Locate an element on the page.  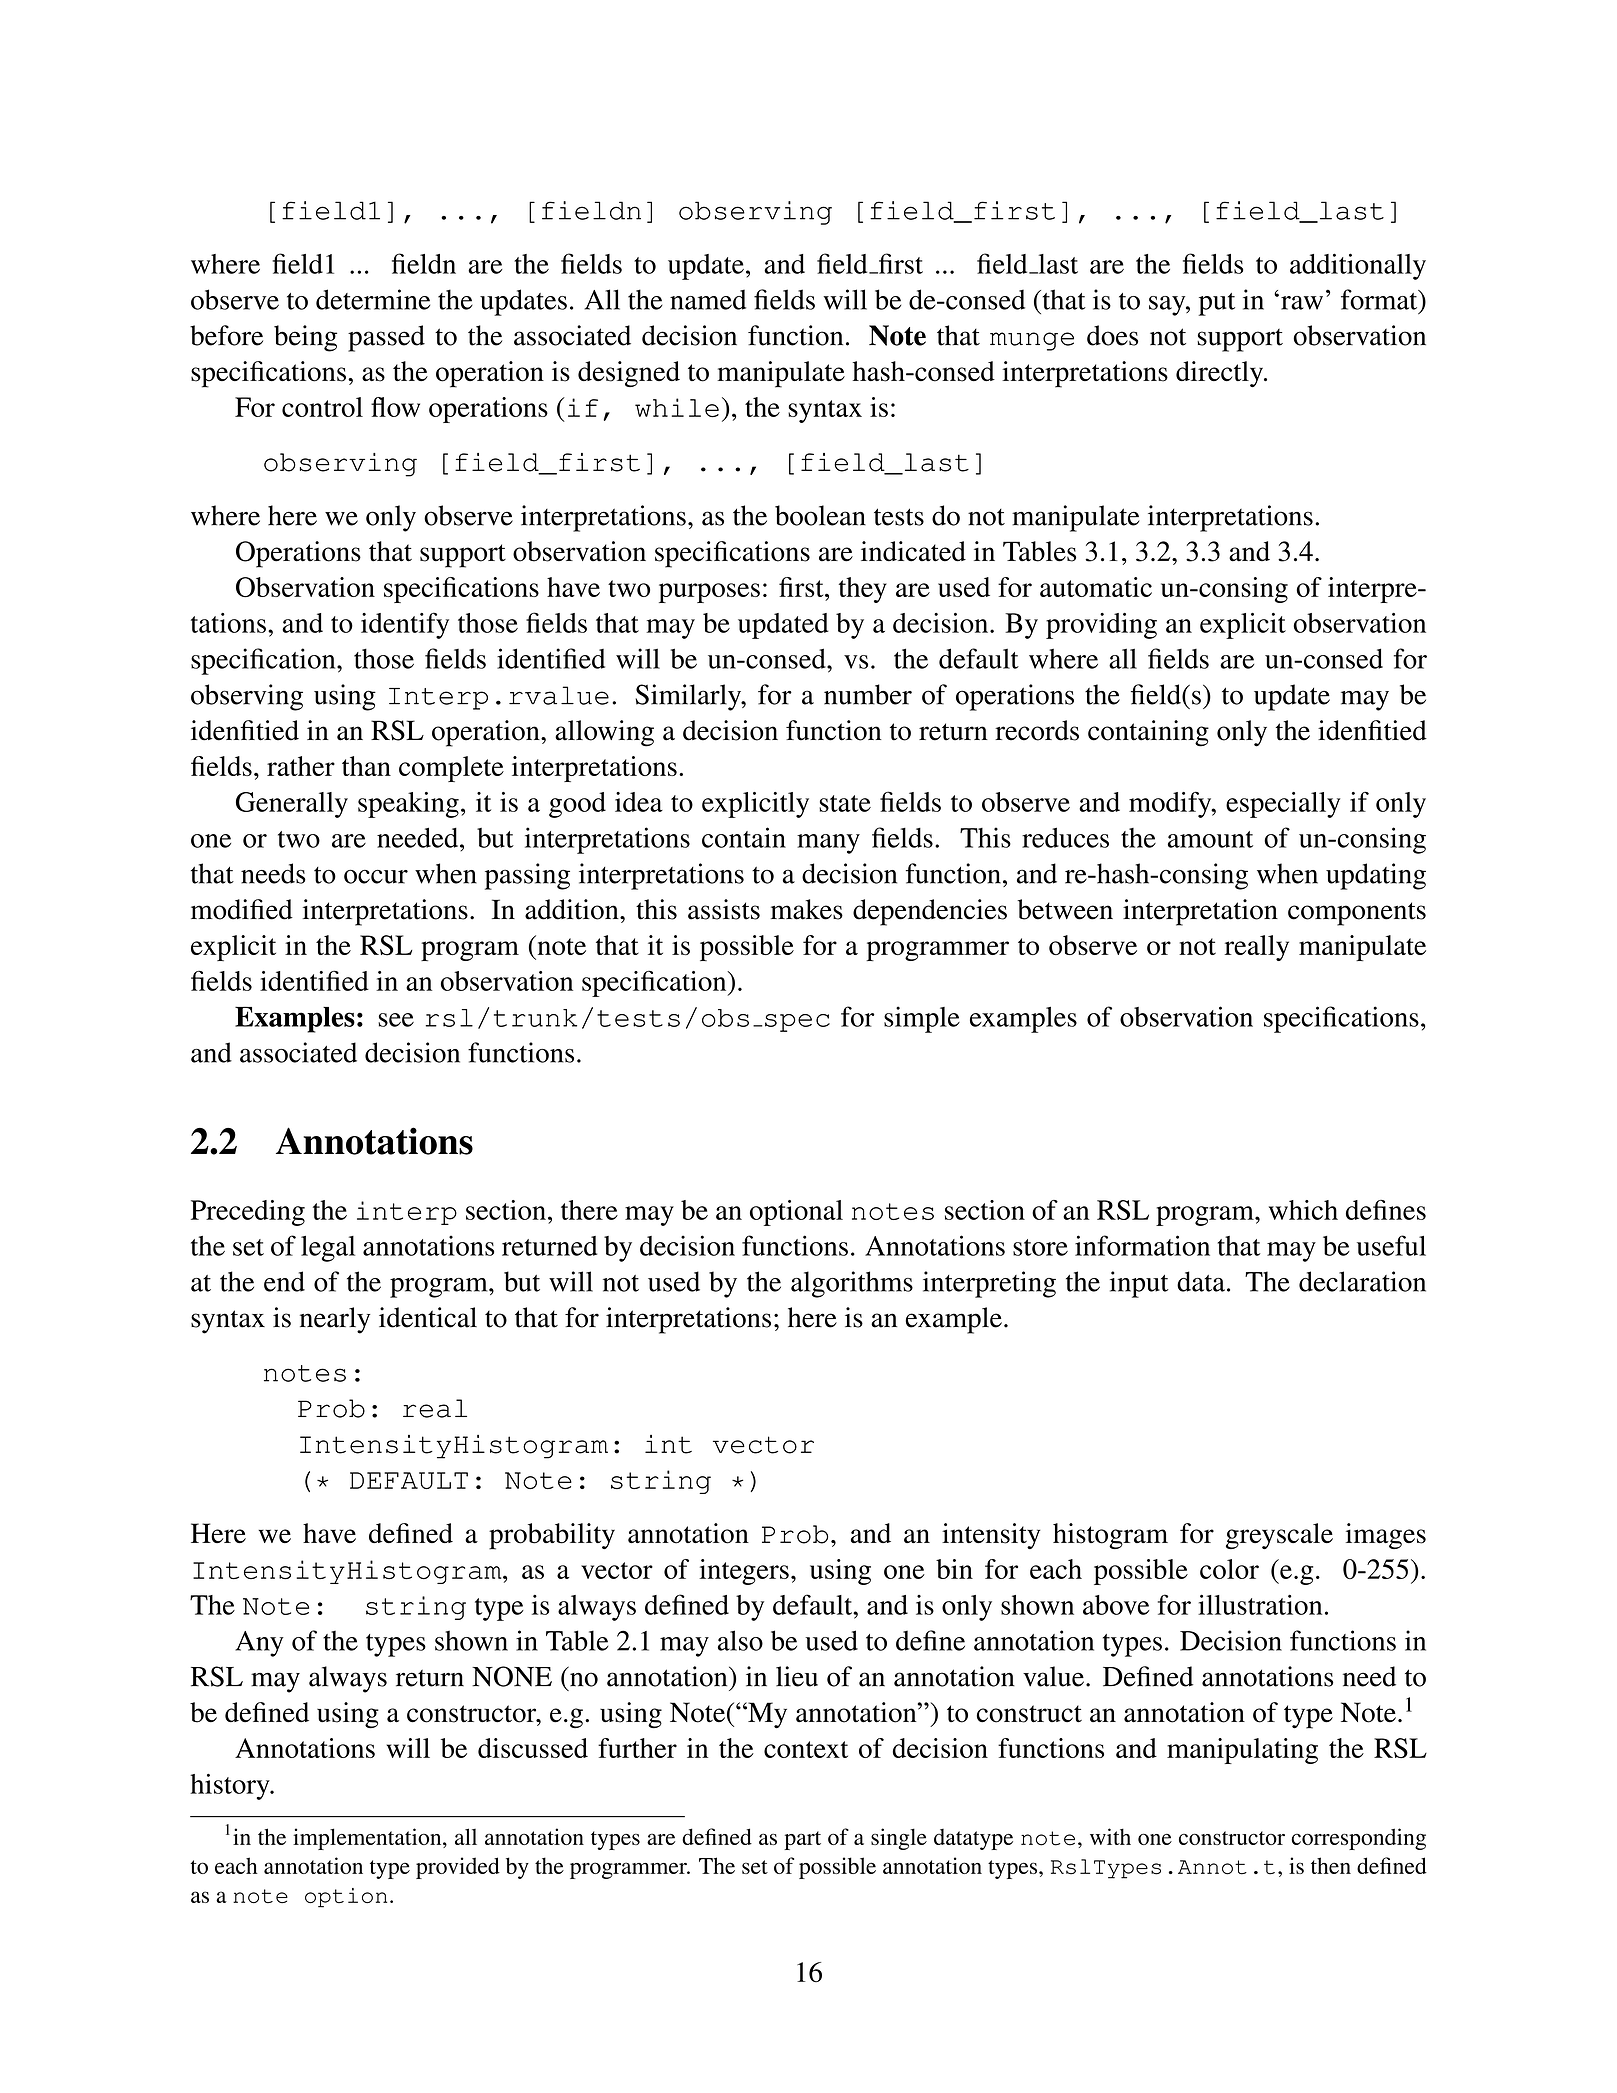
part is located at coordinates (802, 1840).
